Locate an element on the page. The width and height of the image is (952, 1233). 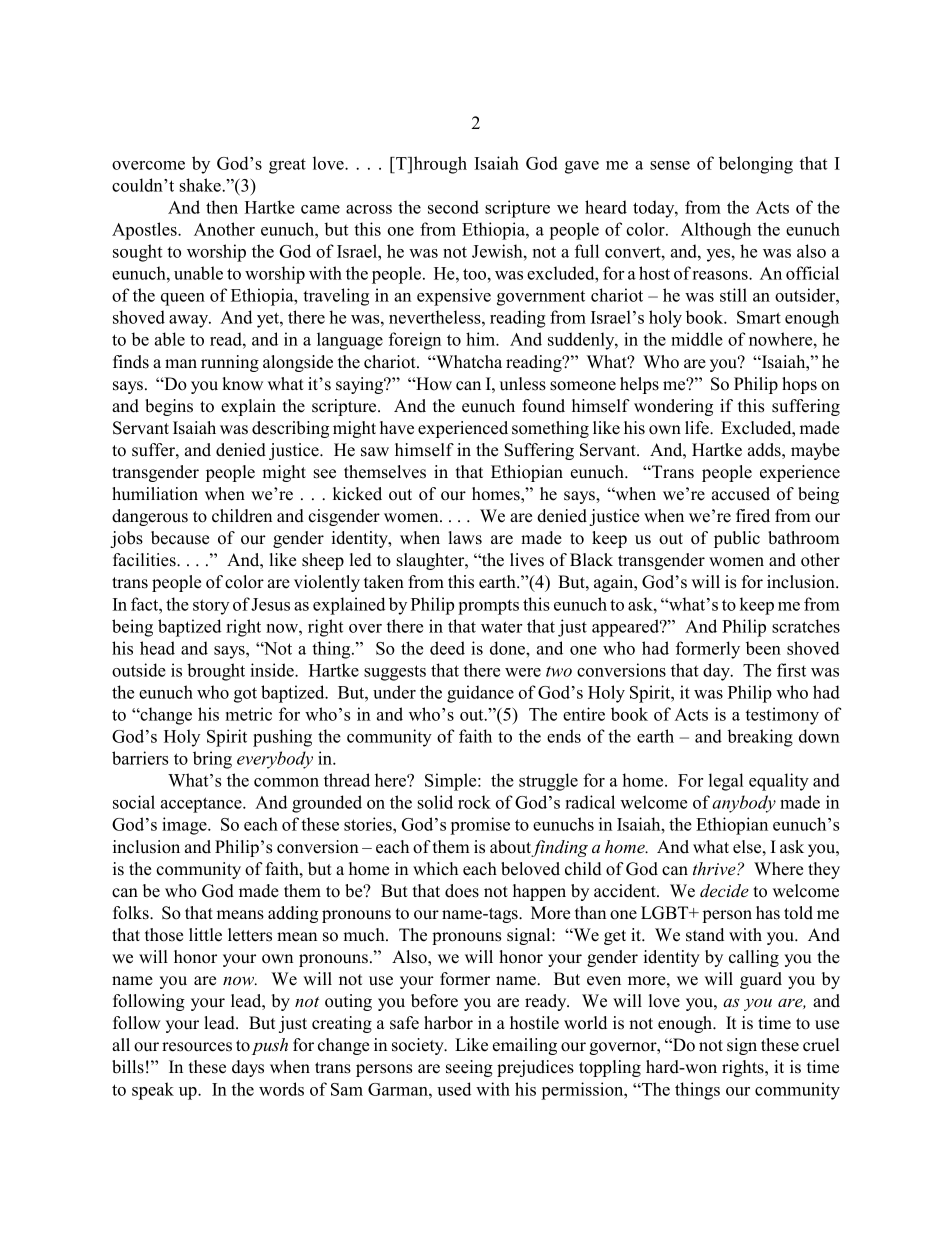
begins is located at coordinates (169, 407).
